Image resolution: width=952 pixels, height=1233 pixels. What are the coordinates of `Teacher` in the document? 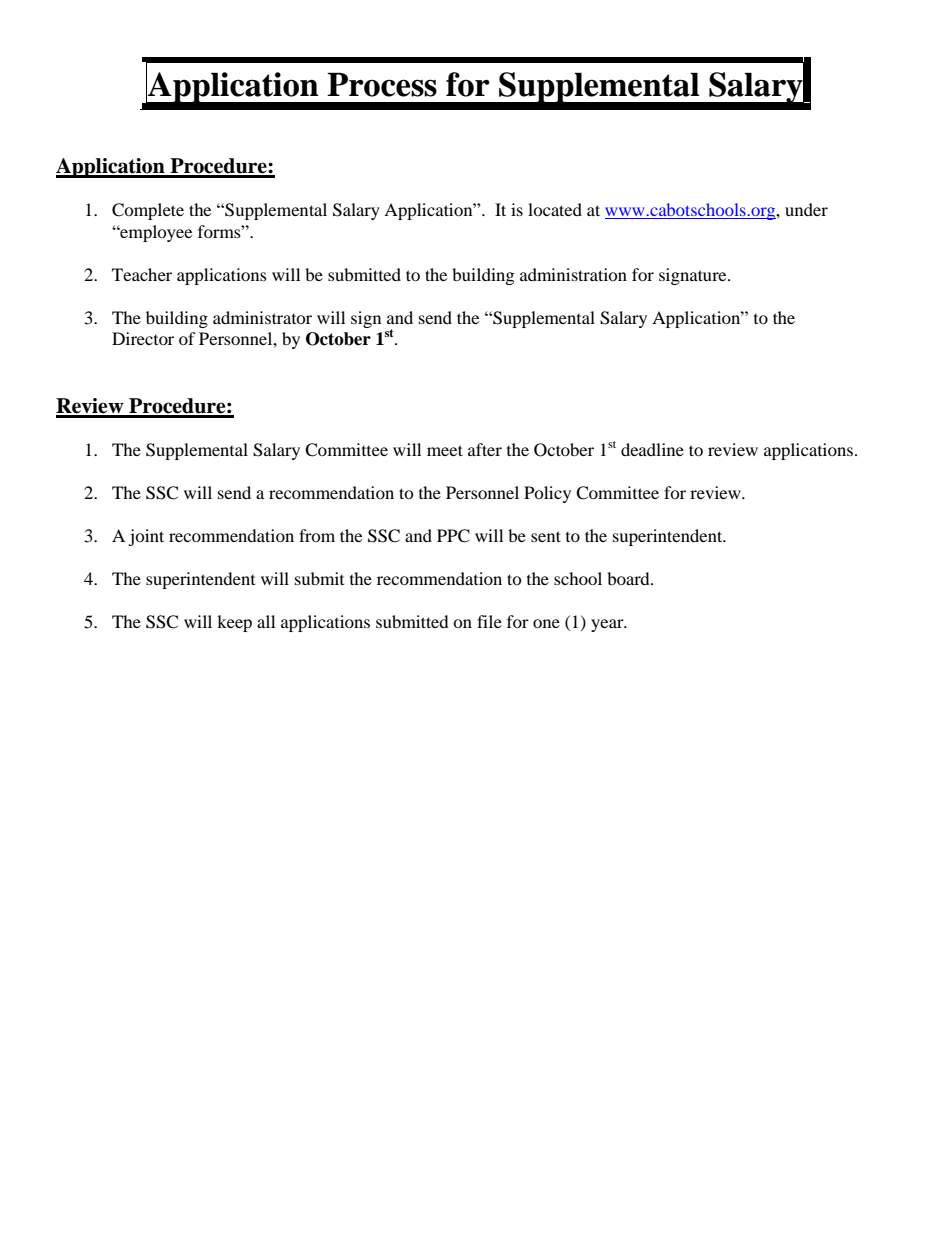 It's located at (142, 274).
